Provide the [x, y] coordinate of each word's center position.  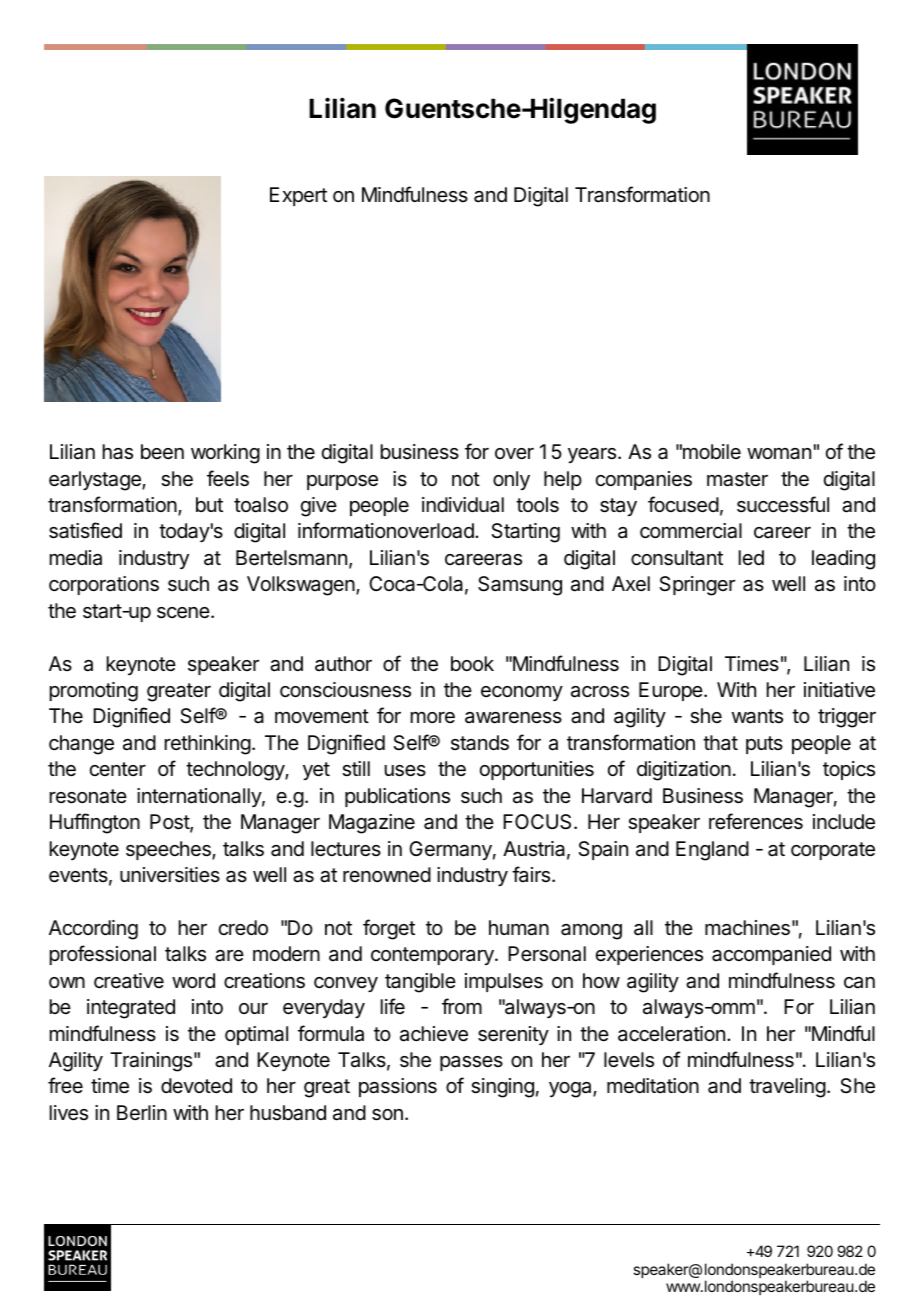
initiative [839, 690]
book [472, 663]
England [712, 851]
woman [779, 454]
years [593, 455]
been [162, 451]
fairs [532, 874]
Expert [298, 196]
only [511, 480]
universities [170, 875]
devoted [196, 1085]
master [737, 479]
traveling [787, 1088]
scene [184, 613]
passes [471, 1063]
